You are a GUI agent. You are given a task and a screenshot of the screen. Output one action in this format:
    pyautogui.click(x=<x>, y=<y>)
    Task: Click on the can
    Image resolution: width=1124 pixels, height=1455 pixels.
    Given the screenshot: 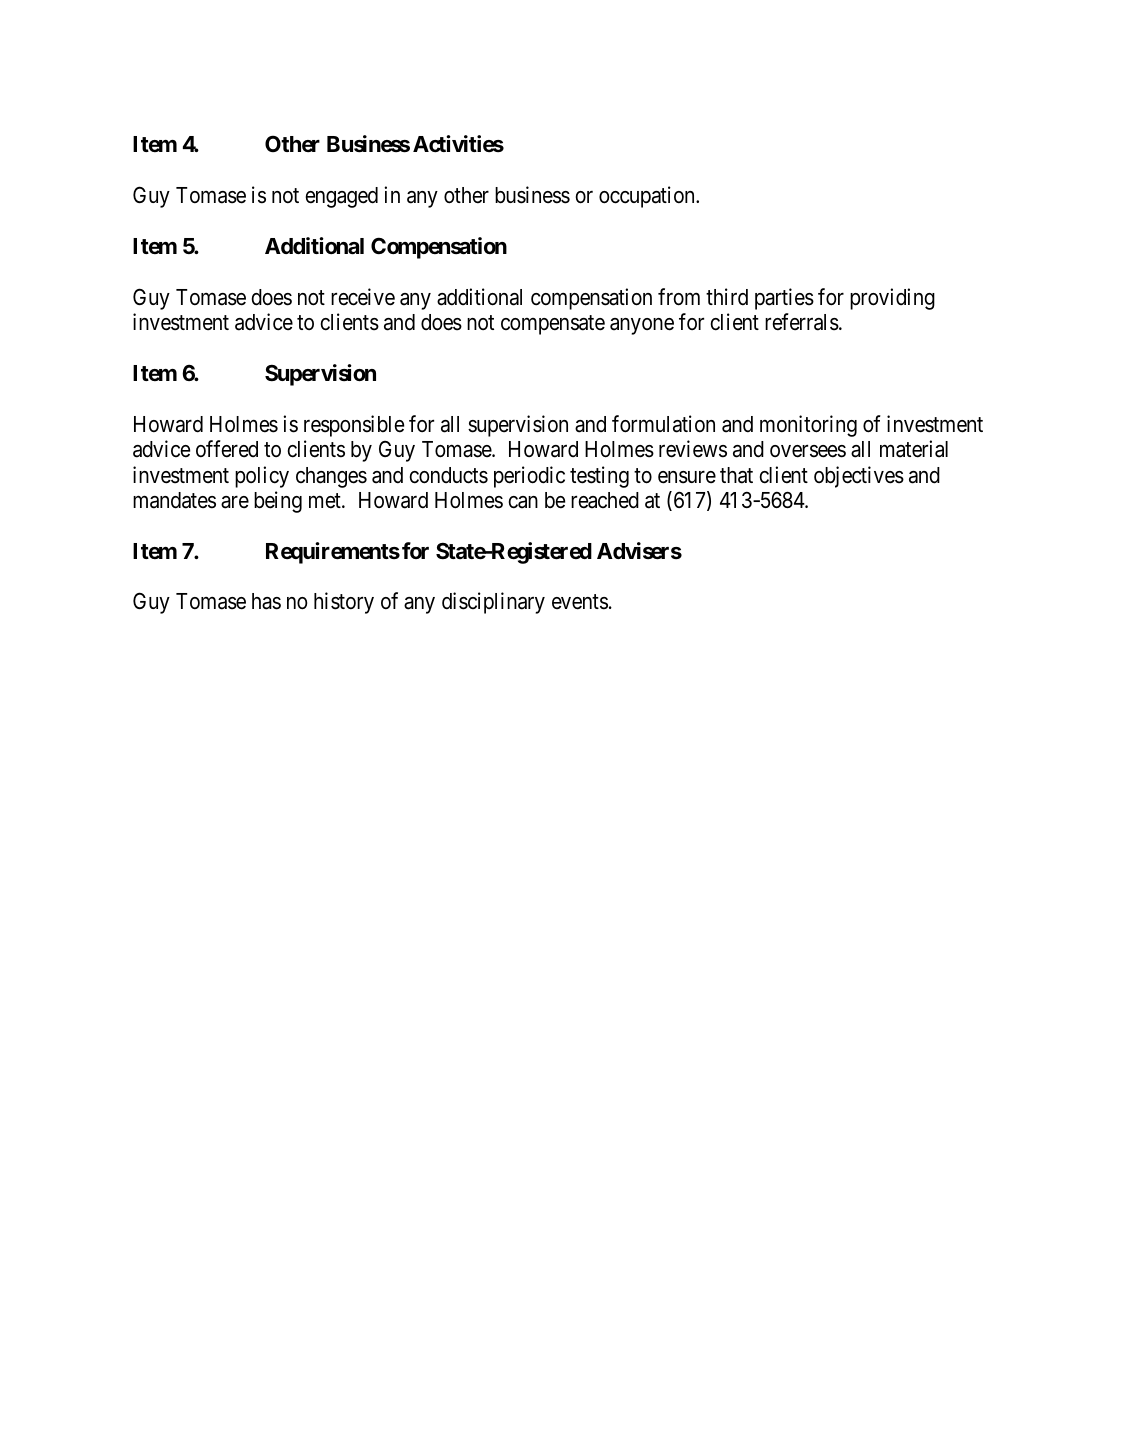 What is the action you would take?
    pyautogui.click(x=523, y=502)
